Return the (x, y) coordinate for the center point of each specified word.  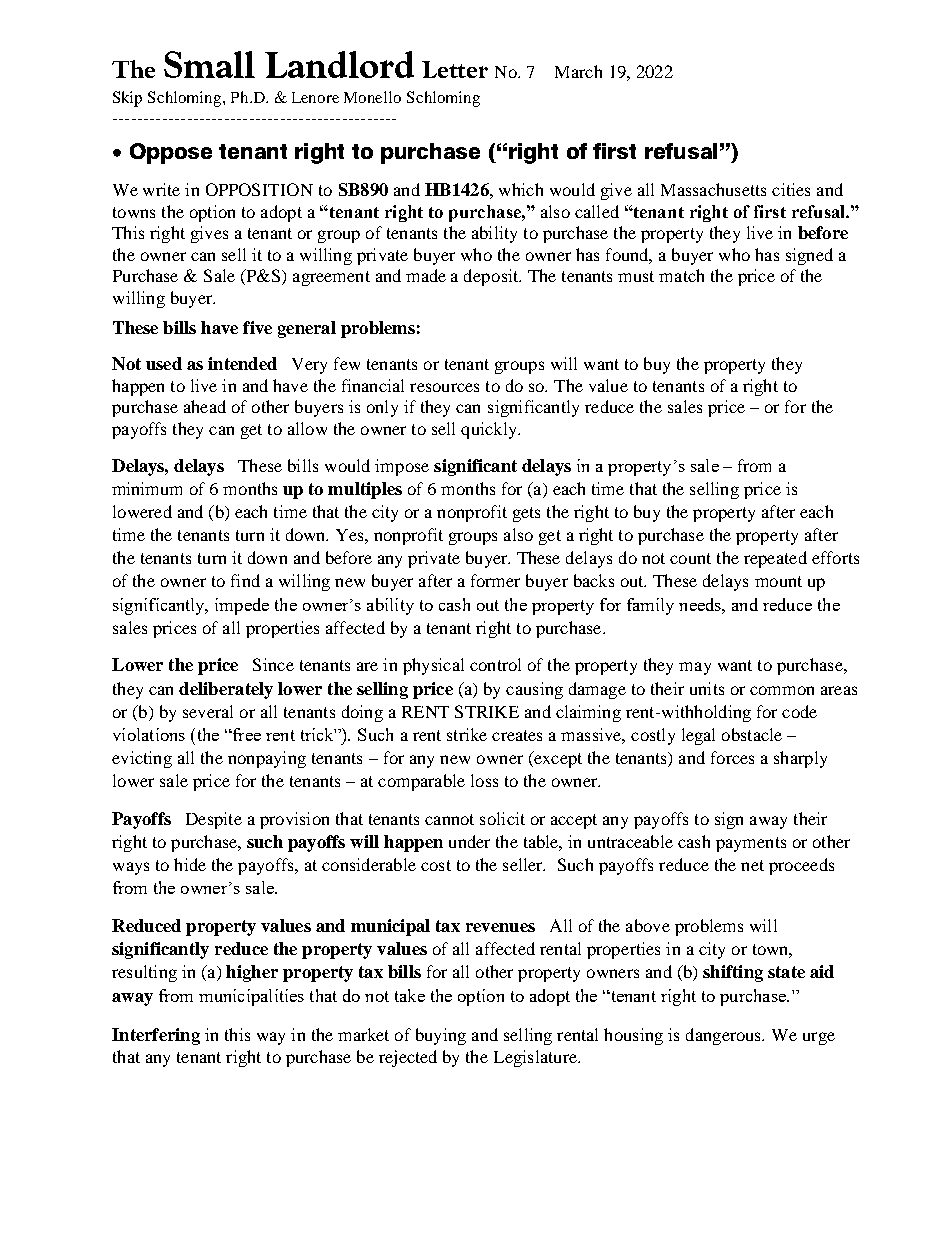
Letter (455, 69)
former (495, 580)
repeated (775, 559)
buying (441, 1036)
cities (791, 189)
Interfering (156, 1036)
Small (209, 64)
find (245, 580)
